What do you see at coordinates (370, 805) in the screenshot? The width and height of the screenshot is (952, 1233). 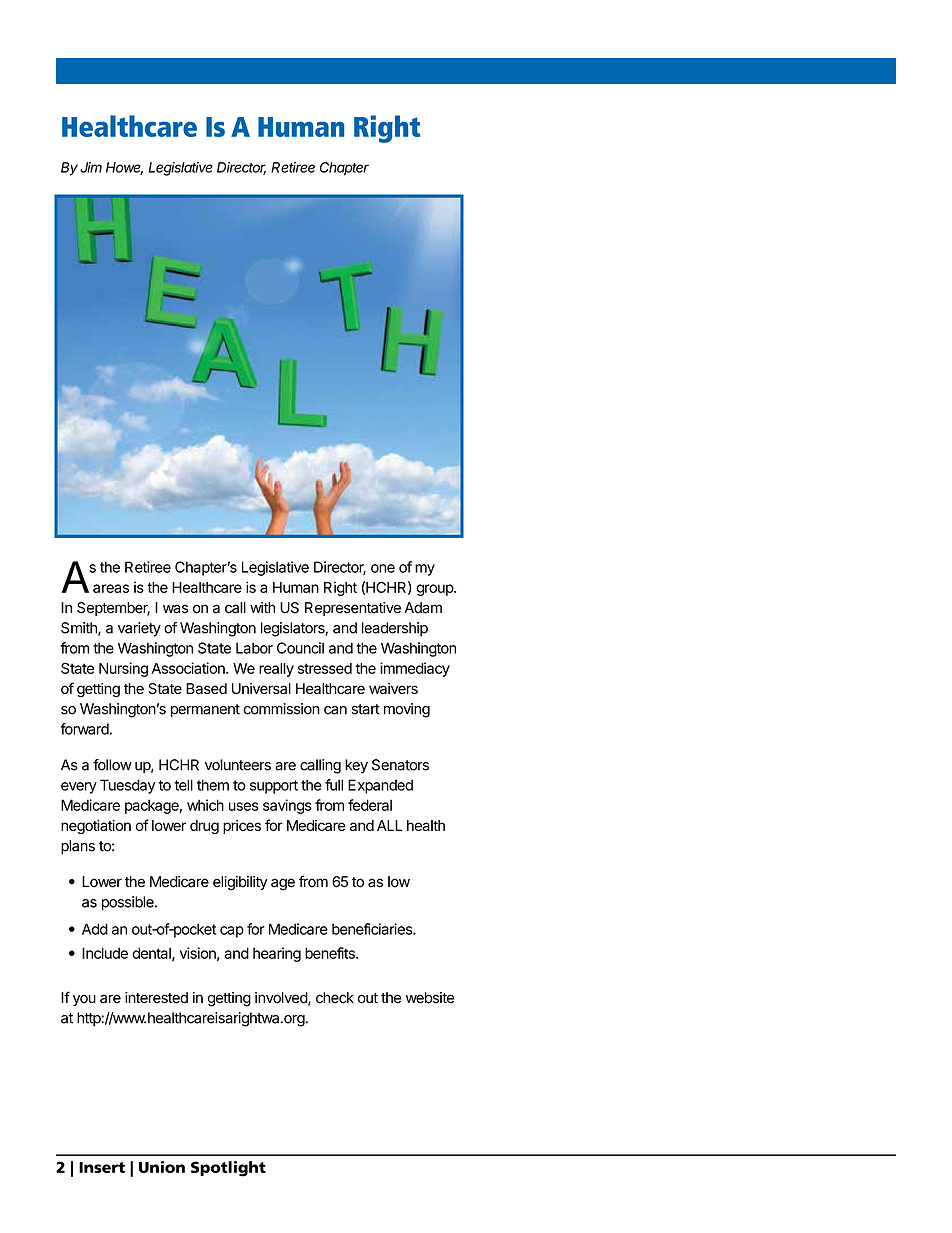 I see `federal` at bounding box center [370, 805].
